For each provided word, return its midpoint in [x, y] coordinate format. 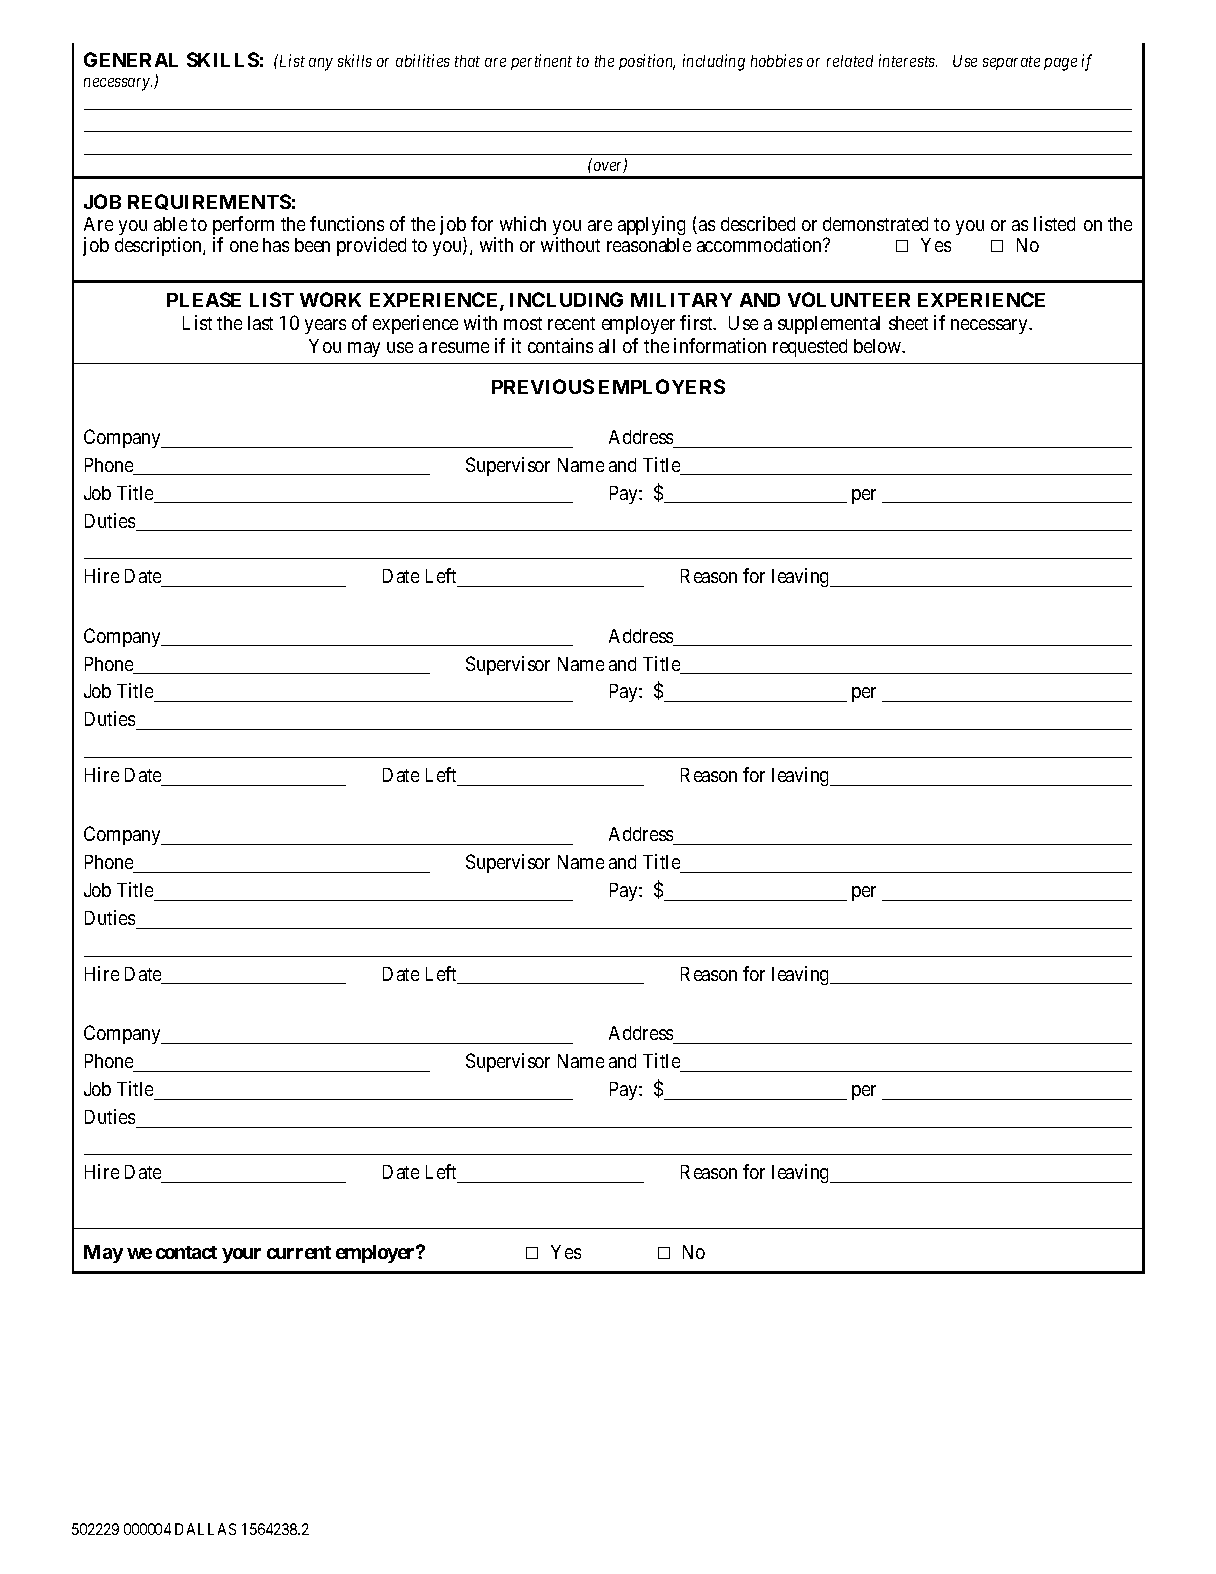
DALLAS [205, 1529]
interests [908, 60]
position [647, 62]
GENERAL [131, 59]
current [299, 1252]
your [241, 1255]
